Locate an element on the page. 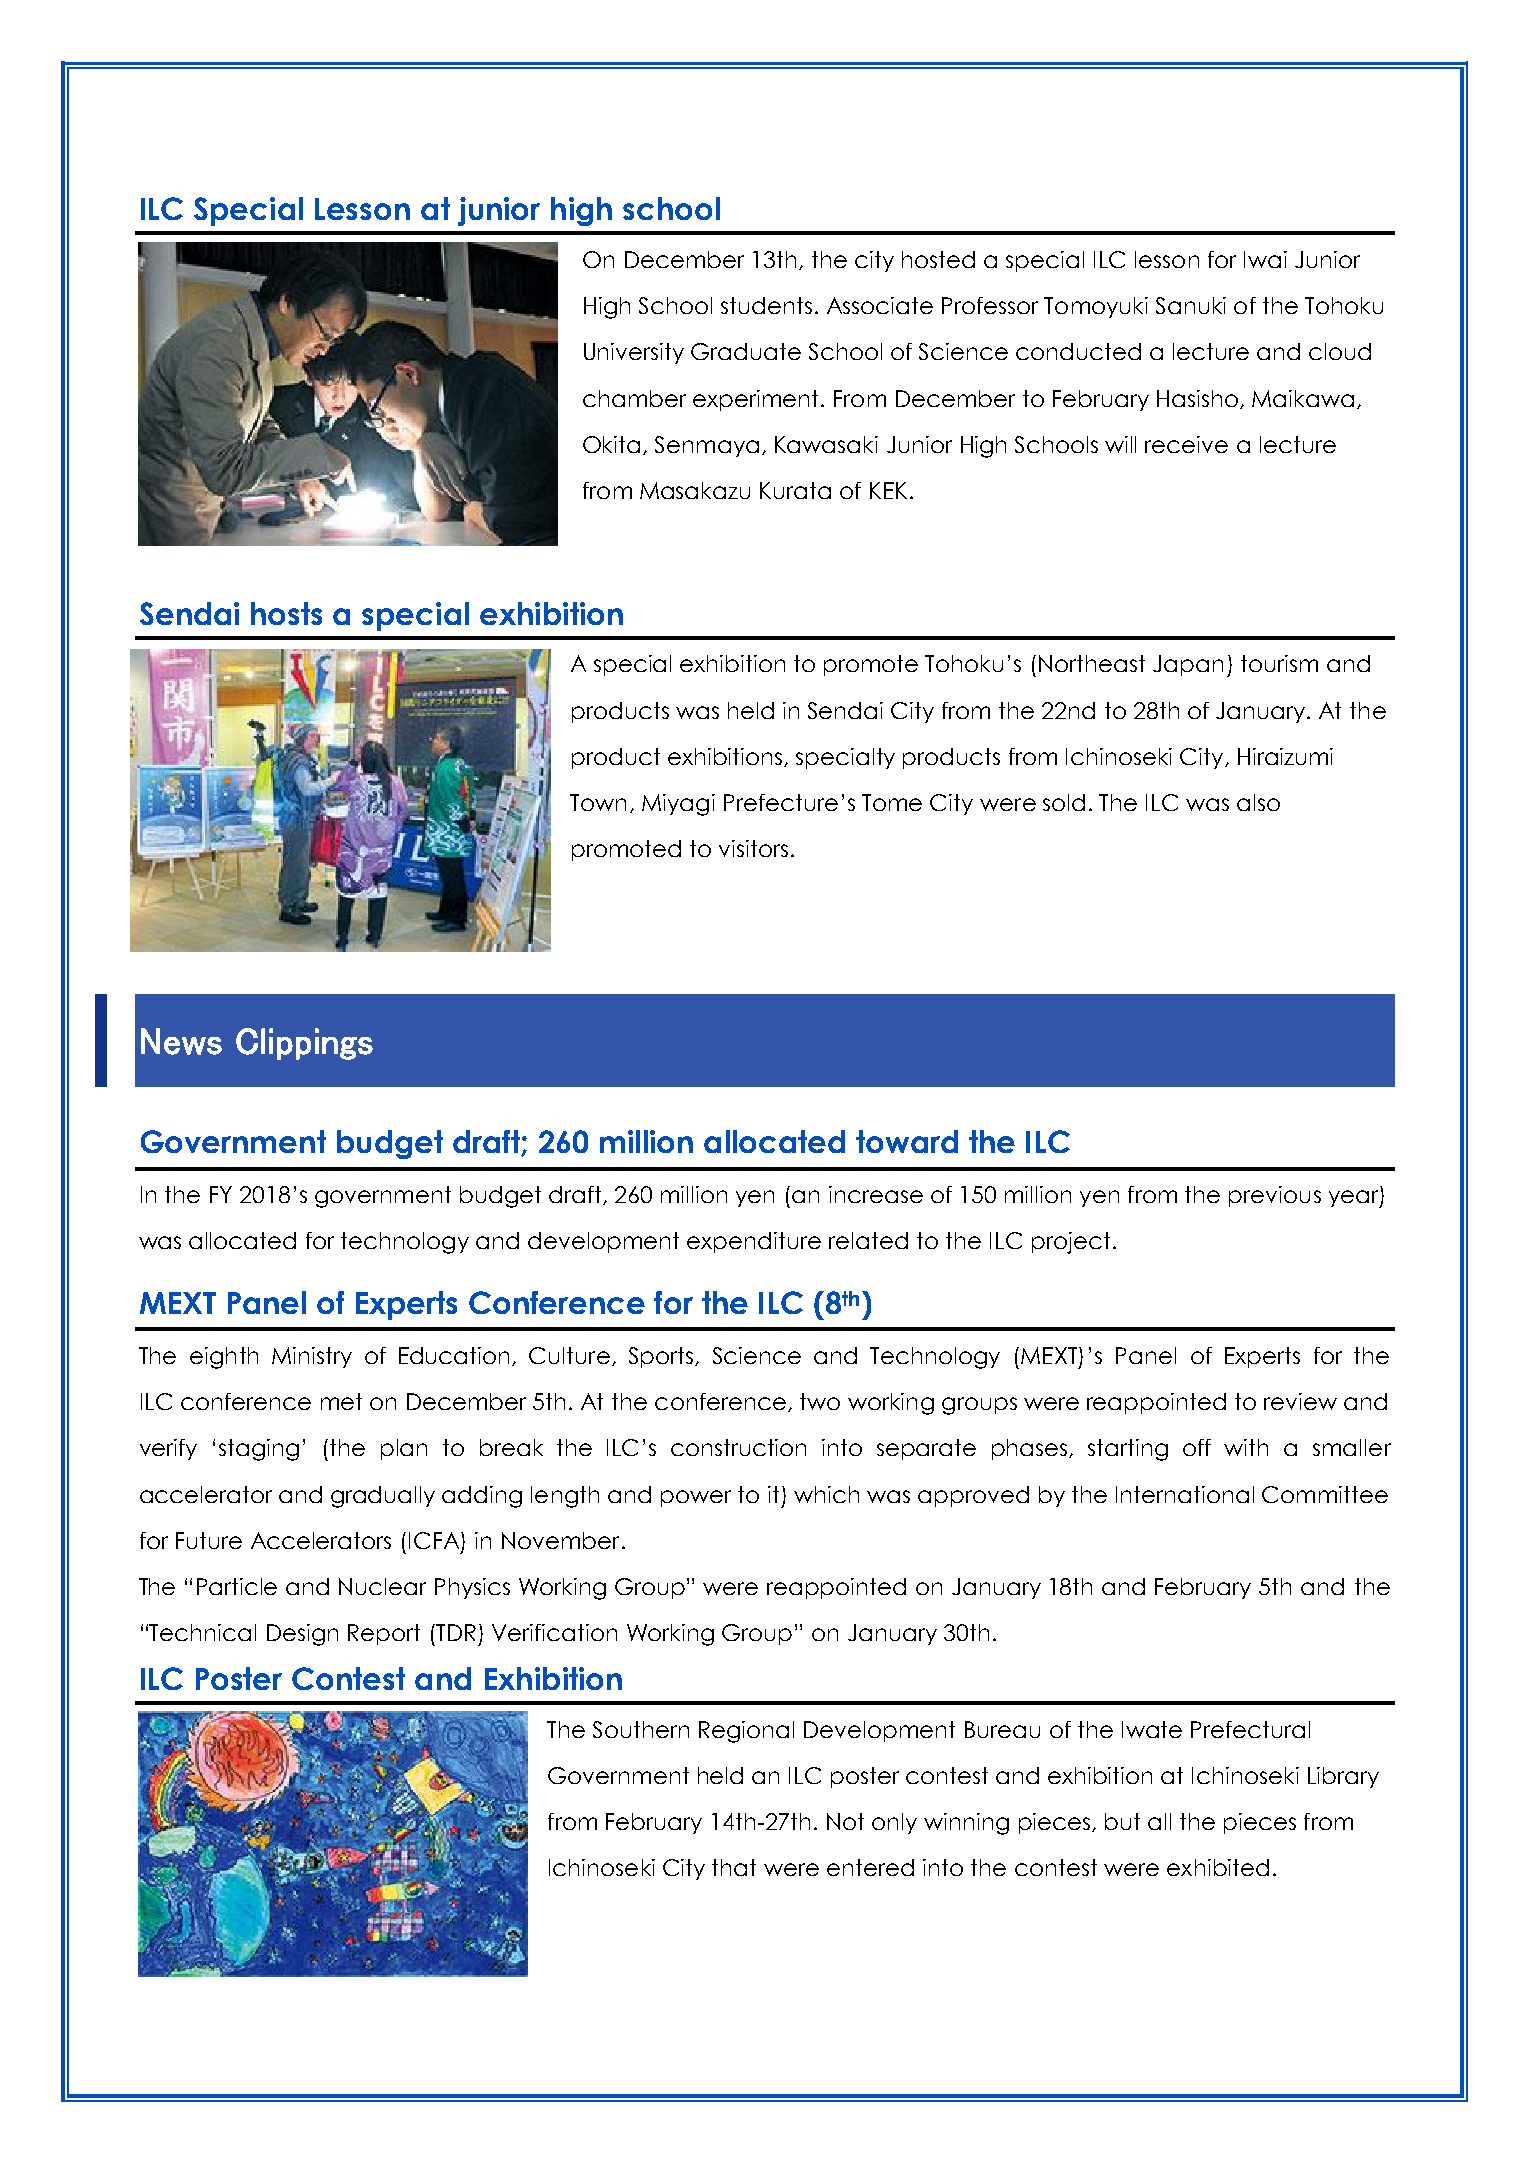 Image resolution: width=1529 pixels, height=2163 pixels. Kurata is located at coordinates (795, 490).
